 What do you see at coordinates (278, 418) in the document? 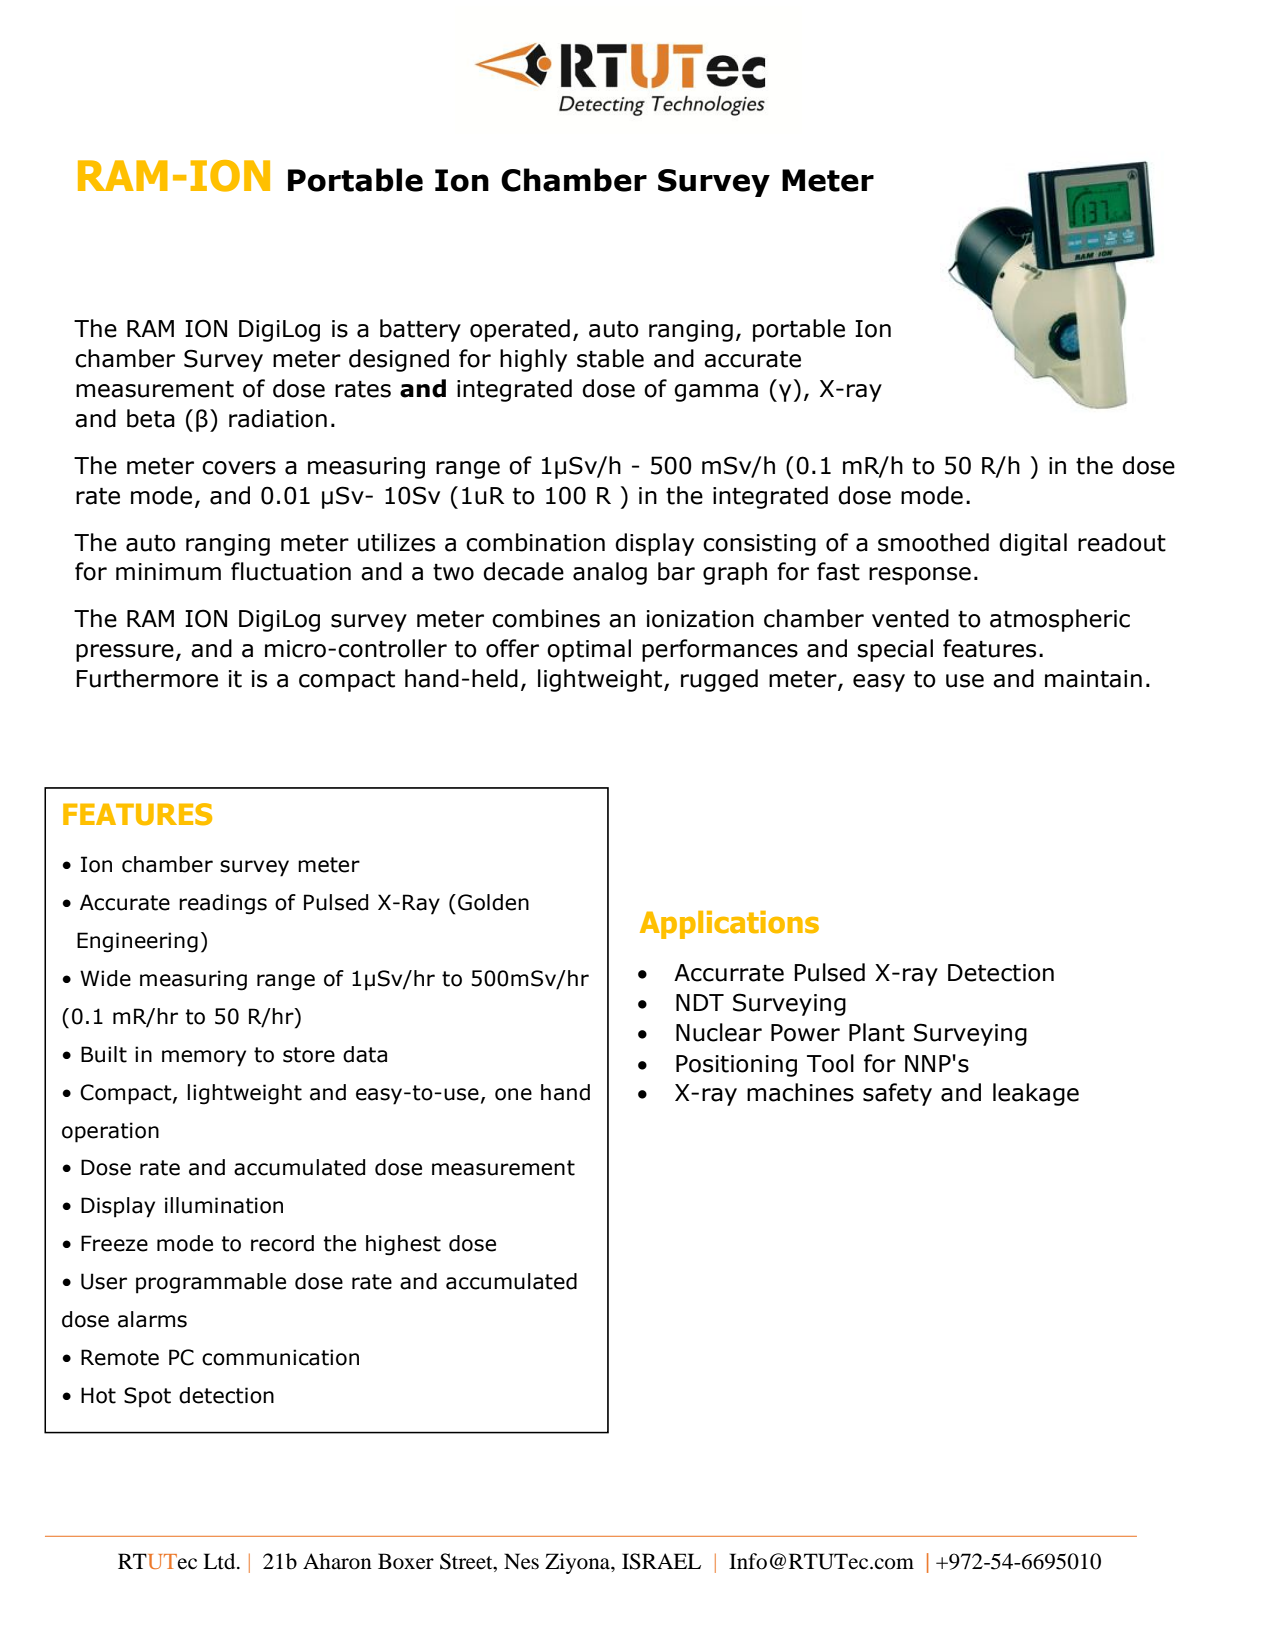
I see `radiation` at bounding box center [278, 418].
